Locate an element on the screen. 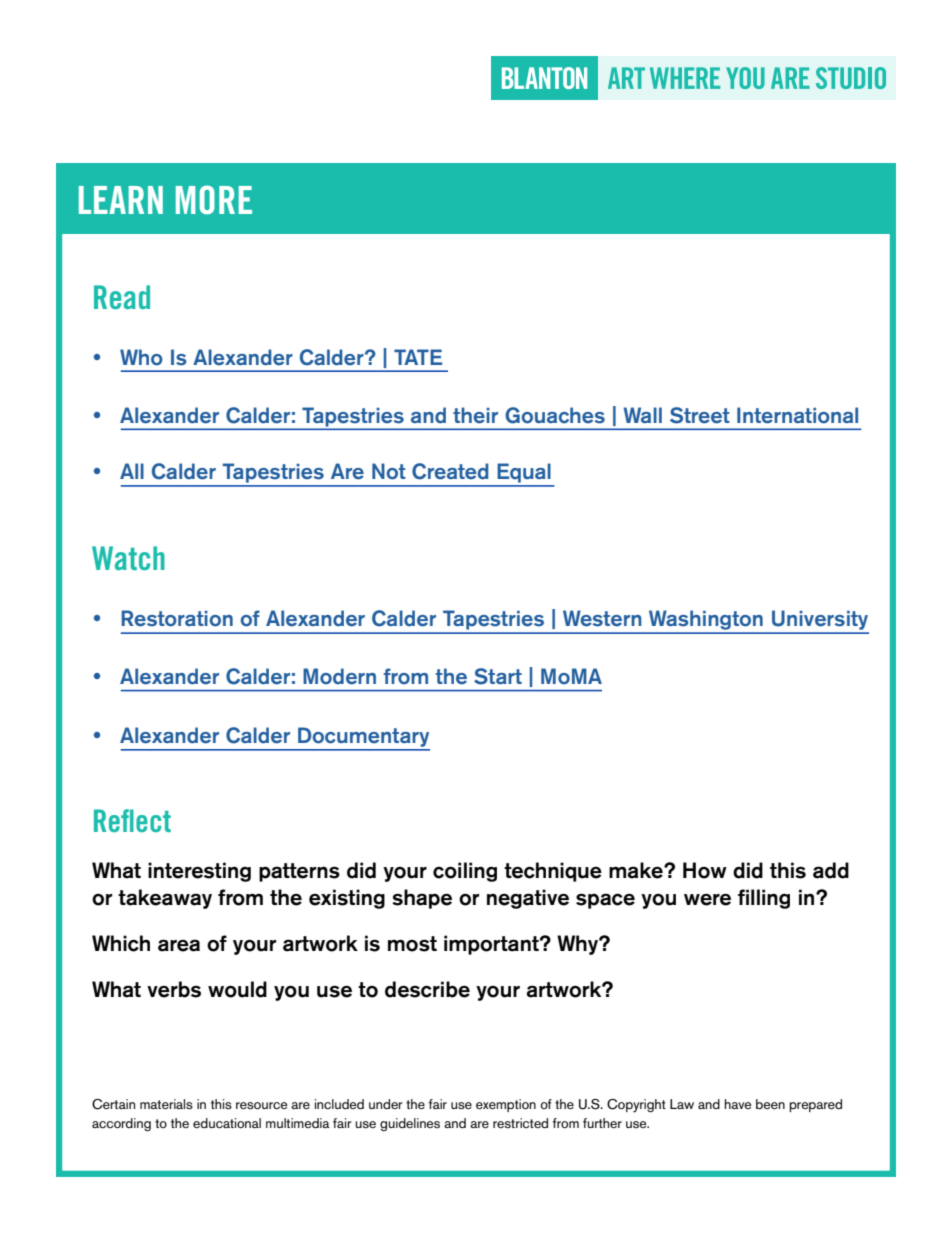  MORE is located at coordinates (214, 199).
